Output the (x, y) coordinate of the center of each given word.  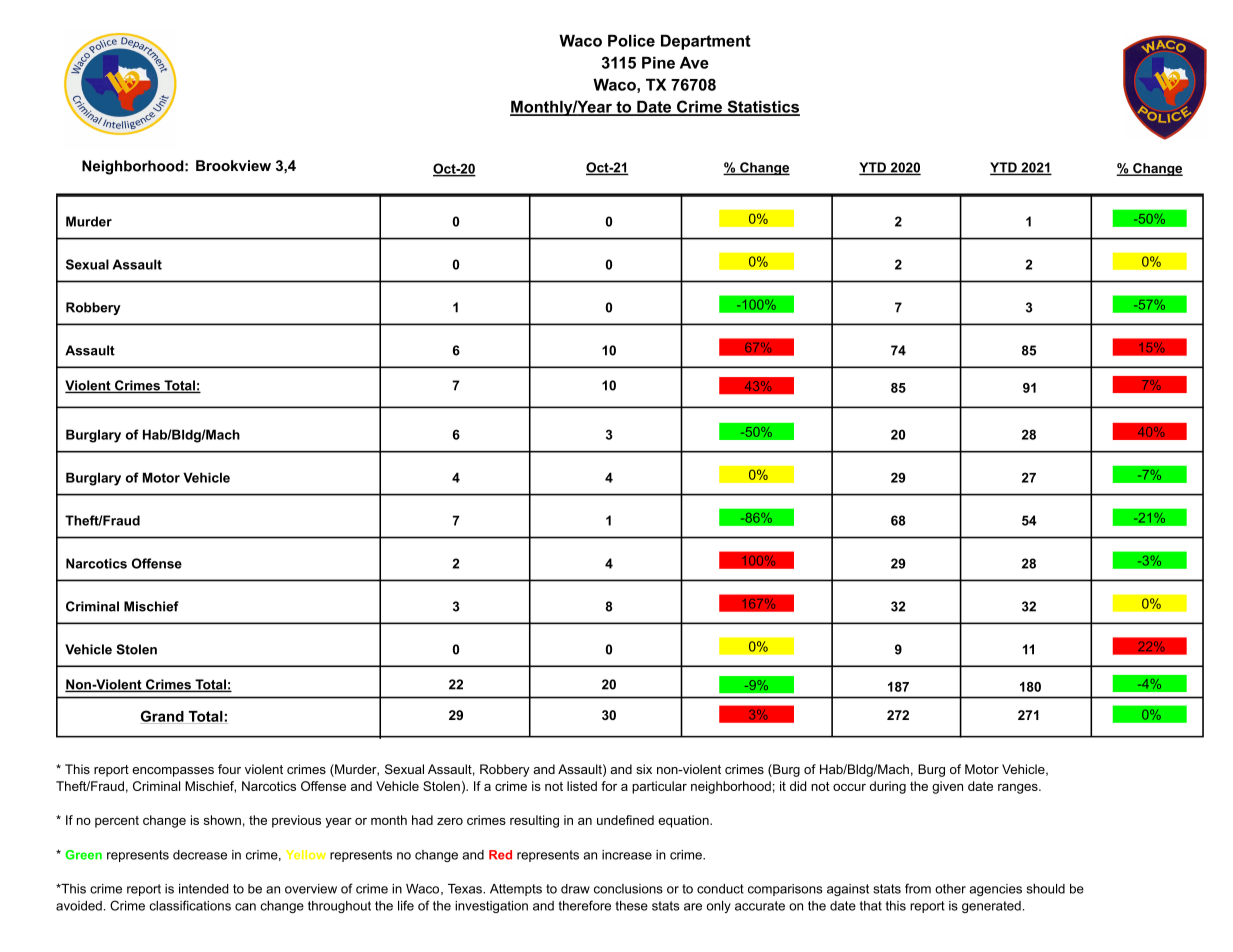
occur (849, 787)
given (947, 787)
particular (659, 787)
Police (631, 40)
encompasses (173, 772)
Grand (163, 717)
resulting (534, 821)
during (888, 787)
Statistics (762, 107)
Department (706, 42)
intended (204, 889)
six (644, 769)
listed (582, 786)
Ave (694, 62)
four (229, 769)
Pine (658, 62)
